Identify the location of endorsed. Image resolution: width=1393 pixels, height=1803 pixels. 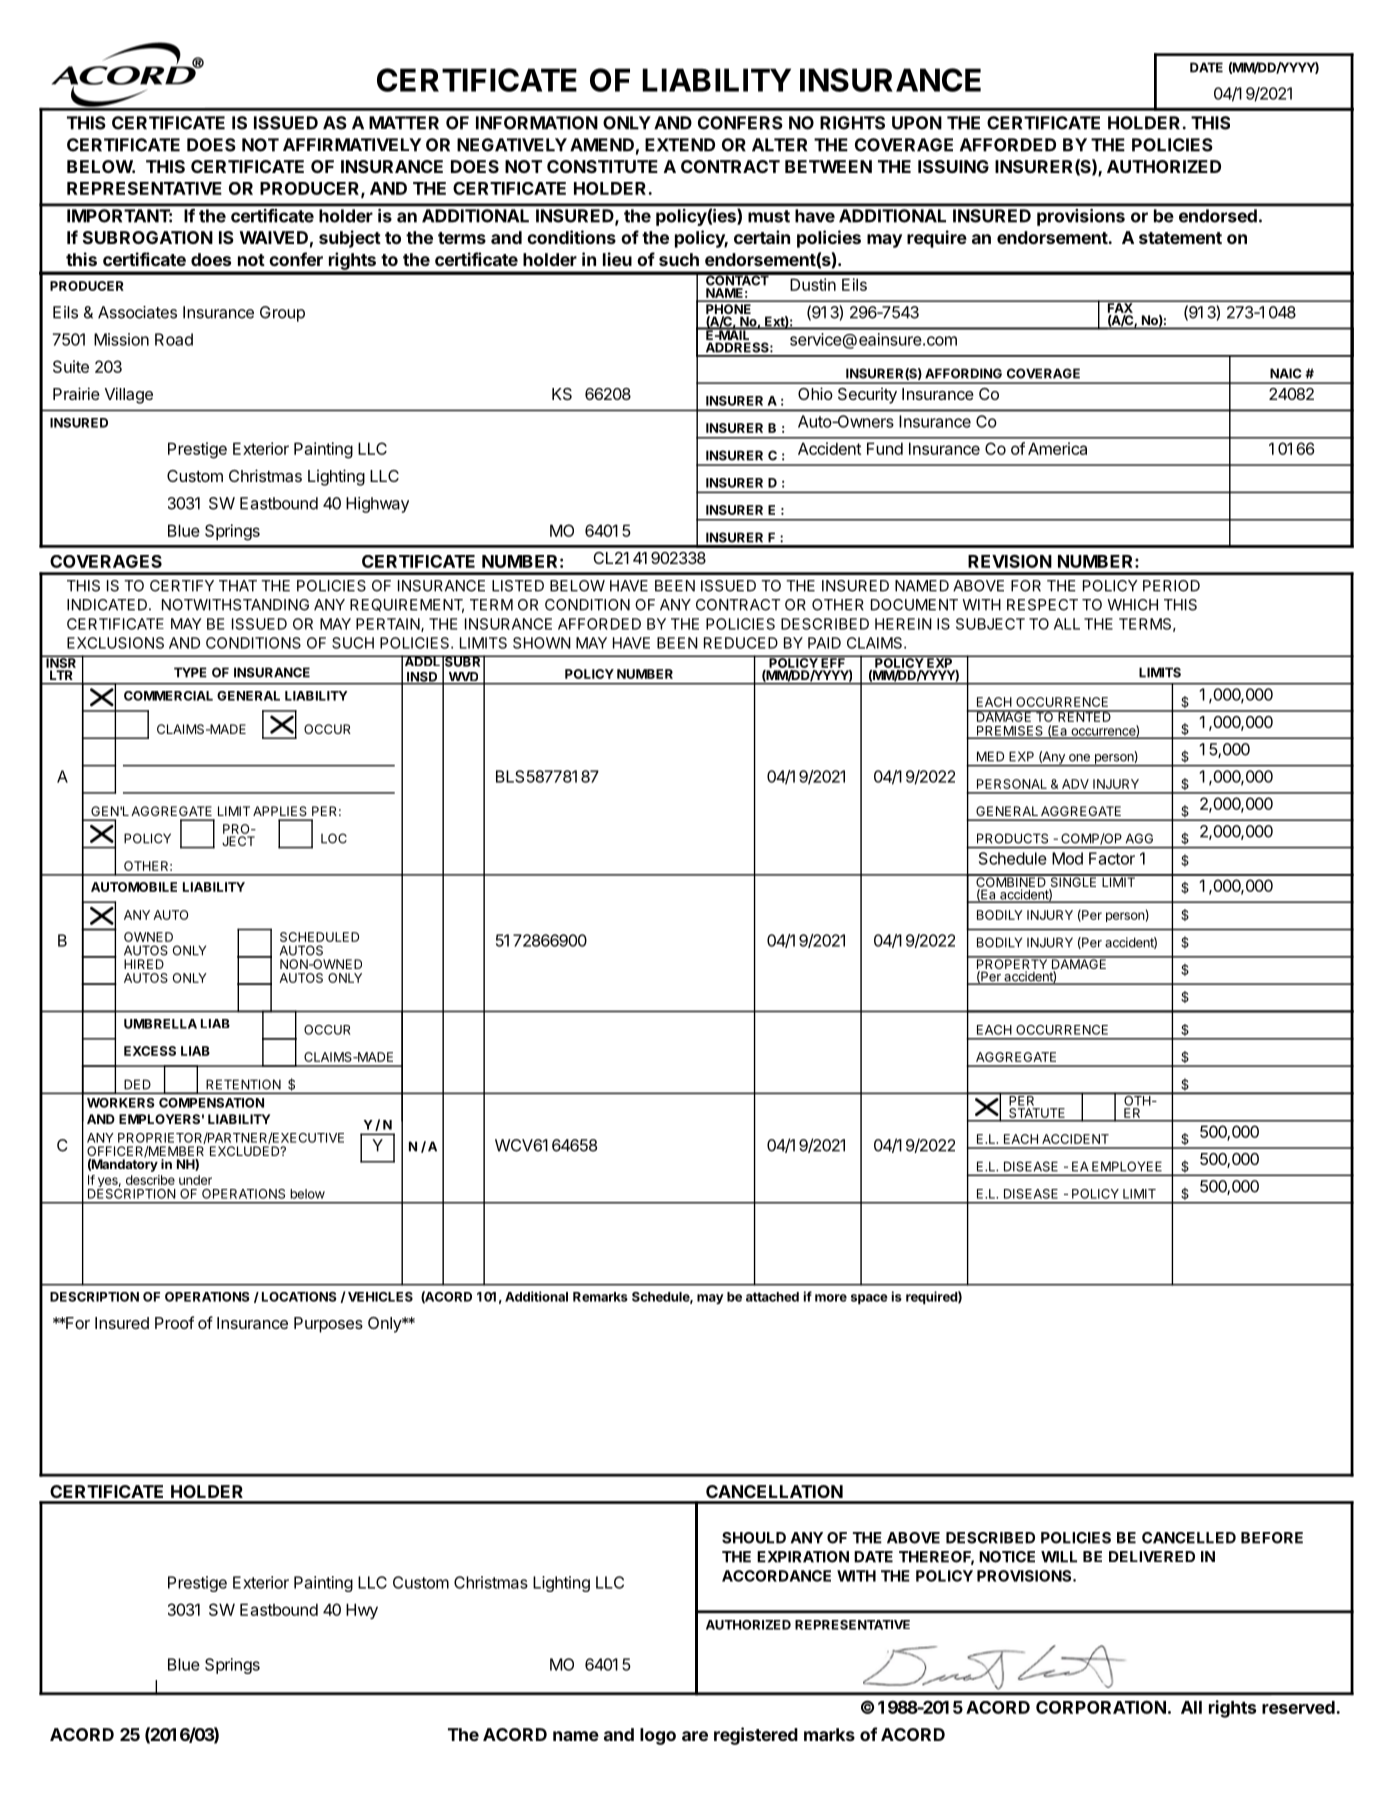
(1218, 216).
